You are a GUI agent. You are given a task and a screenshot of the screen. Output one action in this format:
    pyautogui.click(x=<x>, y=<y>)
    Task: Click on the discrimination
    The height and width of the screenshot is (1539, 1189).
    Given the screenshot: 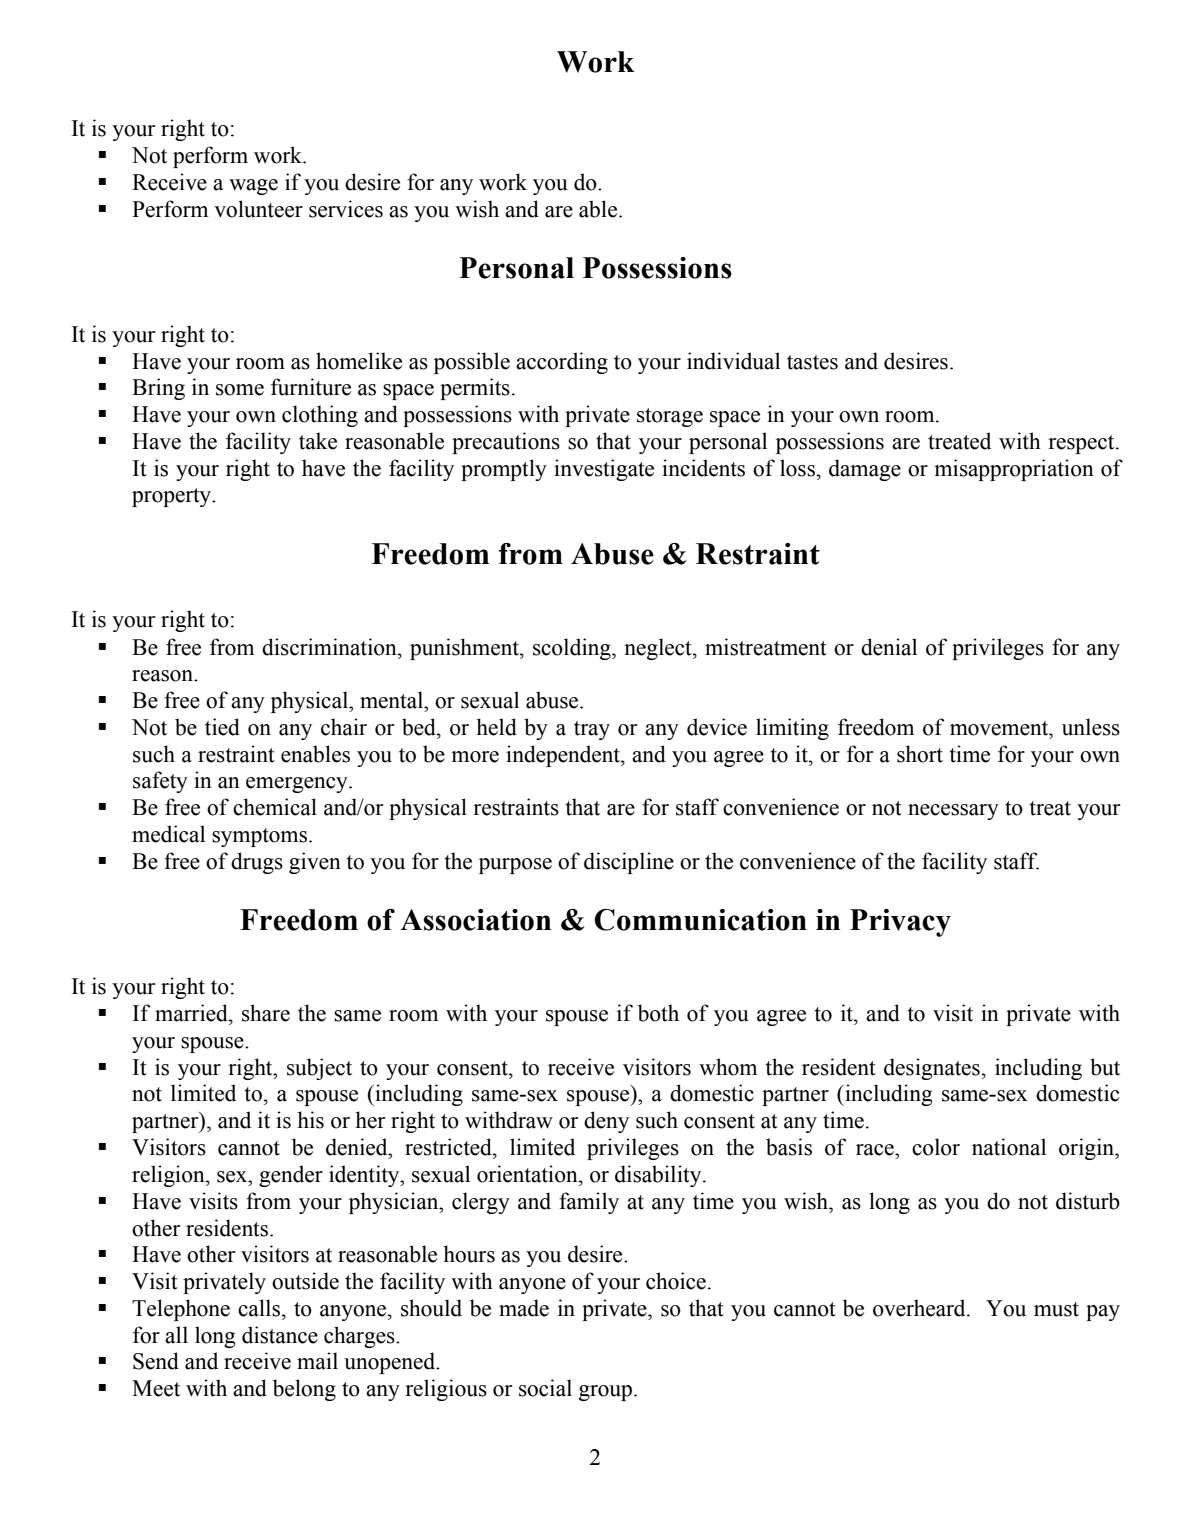 What is the action you would take?
    pyautogui.click(x=330, y=647)
